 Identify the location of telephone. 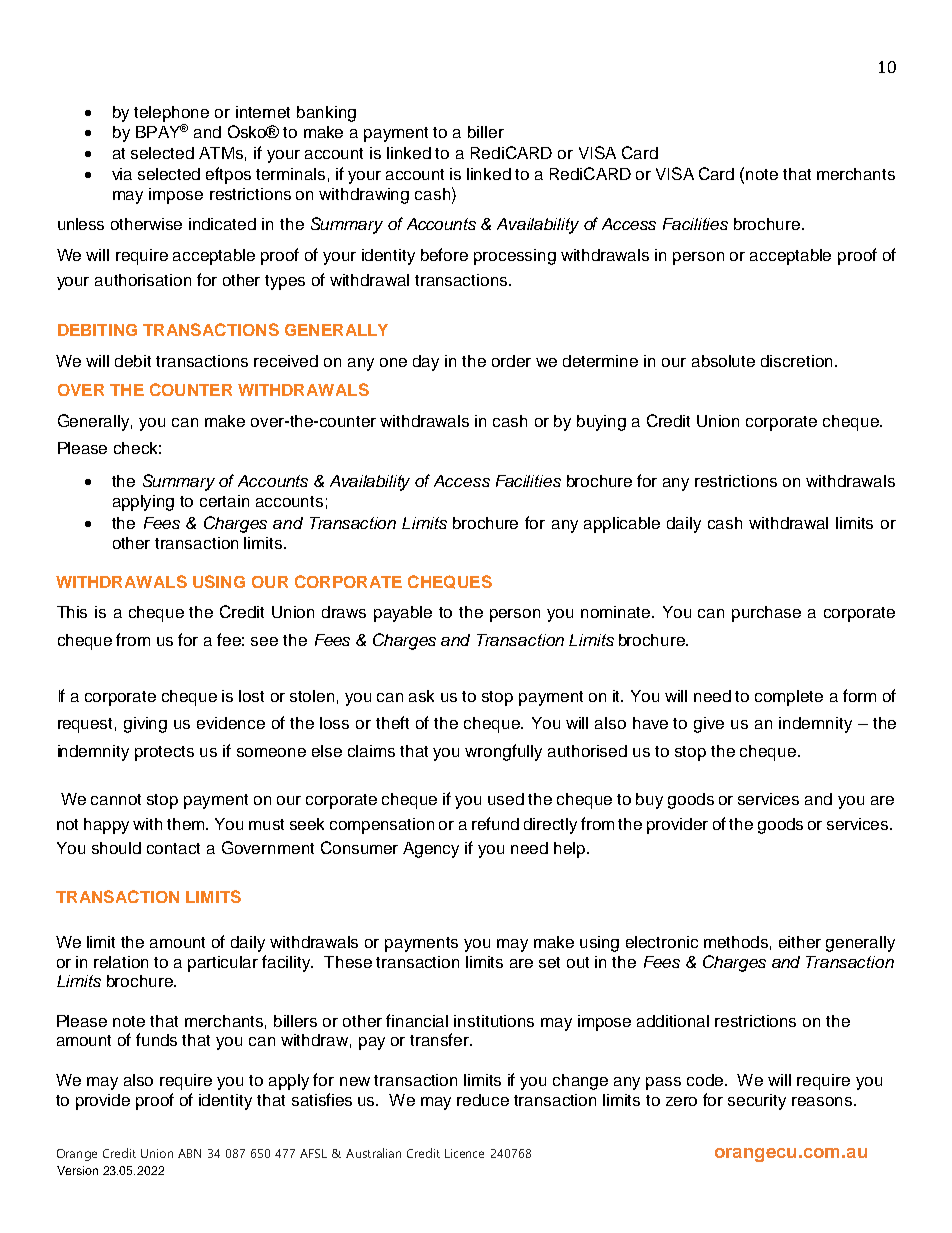
(171, 114).
